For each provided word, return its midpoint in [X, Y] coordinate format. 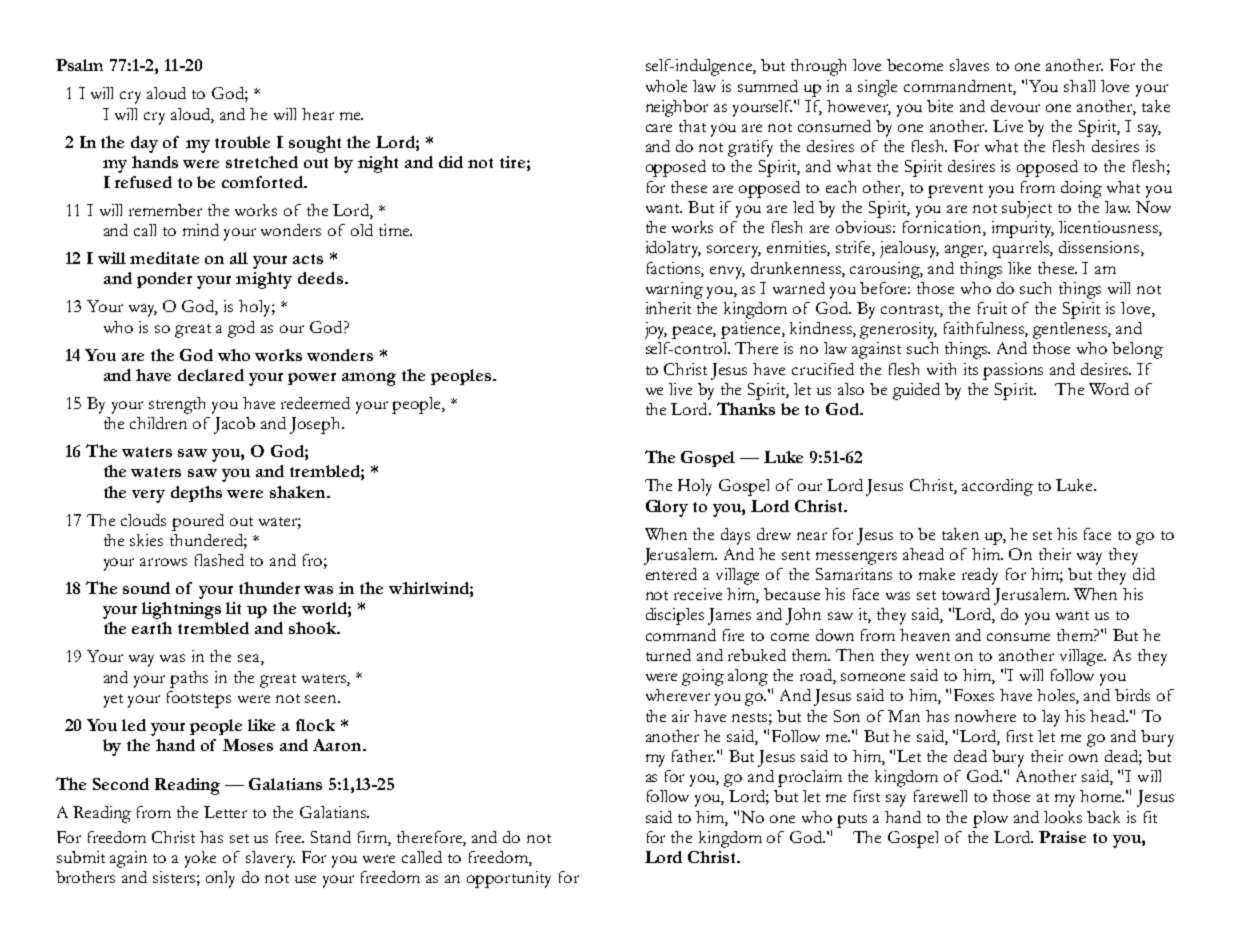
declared [211, 375]
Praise [1062, 837]
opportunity [509, 879]
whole [666, 86]
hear [318, 114]
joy [656, 330]
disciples [675, 616]
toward [966, 594]
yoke [200, 859]
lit [233, 608]
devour [1015, 106]
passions [1013, 371]
